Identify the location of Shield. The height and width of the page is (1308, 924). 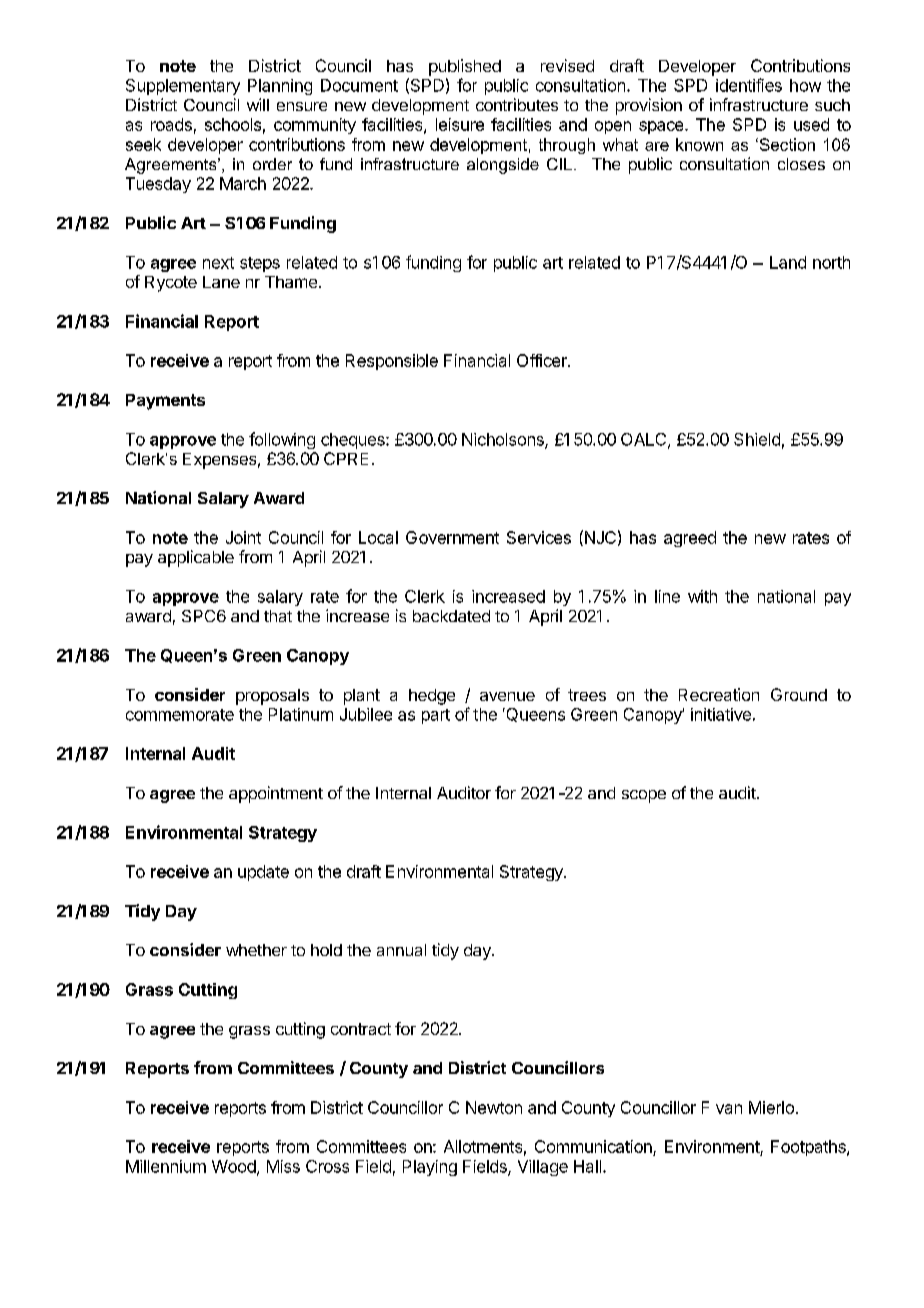
(757, 439).
